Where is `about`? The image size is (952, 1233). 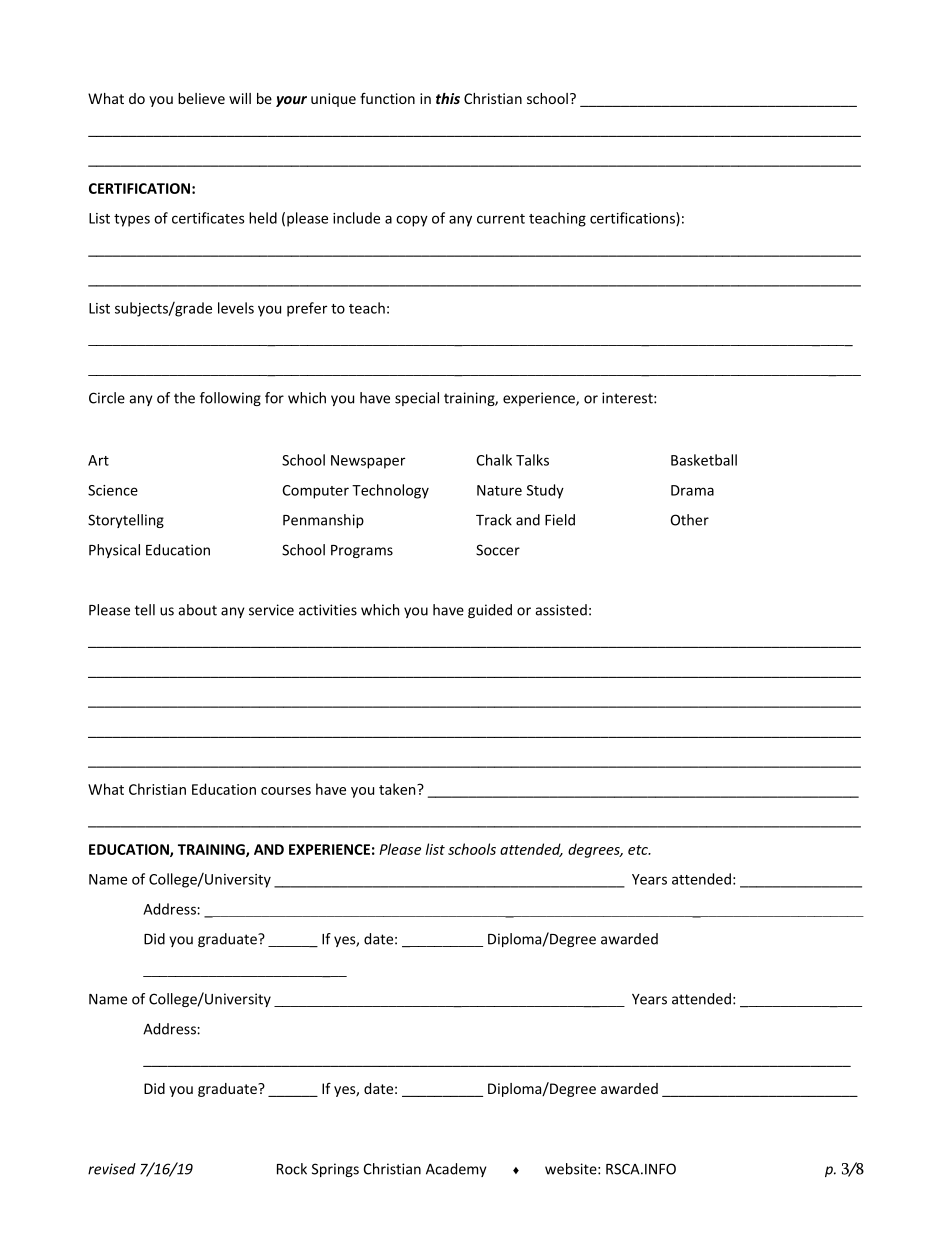
about is located at coordinates (197, 610).
